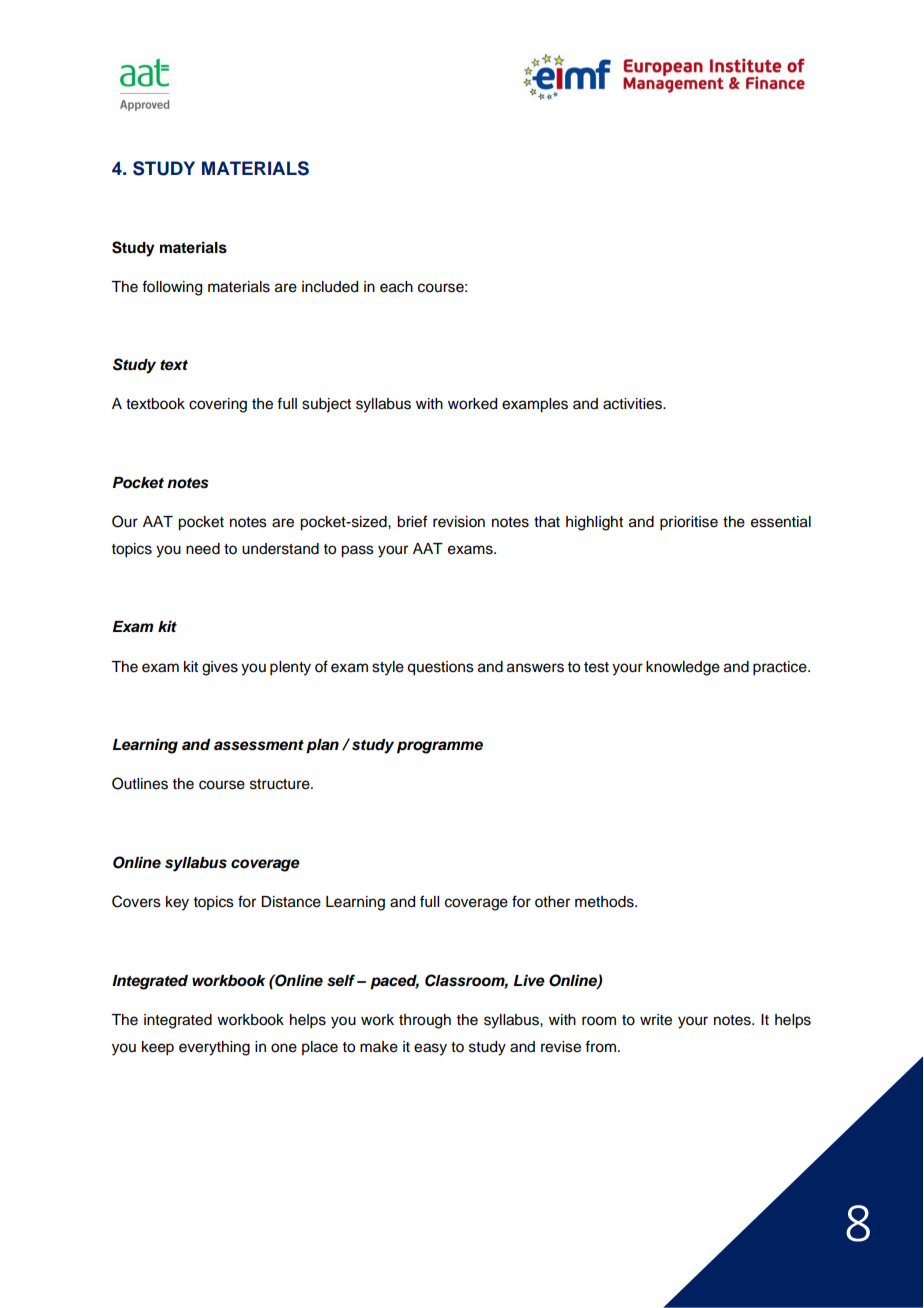  Describe the element at coordinates (214, 1048) in the screenshot. I see `everything` at that location.
